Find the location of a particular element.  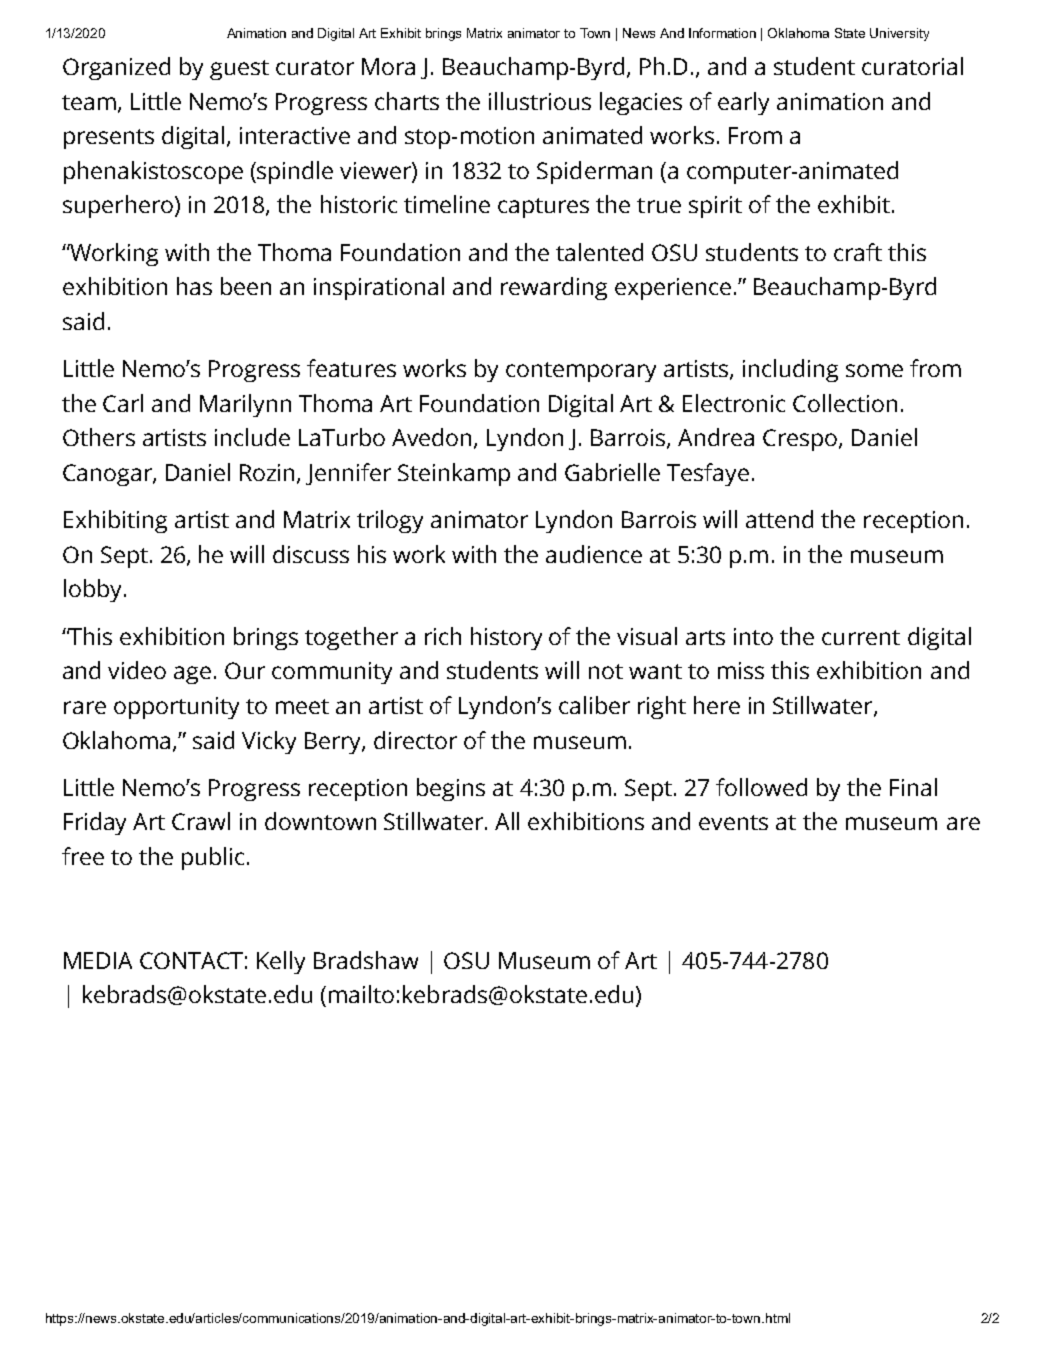

current is located at coordinates (861, 637).
